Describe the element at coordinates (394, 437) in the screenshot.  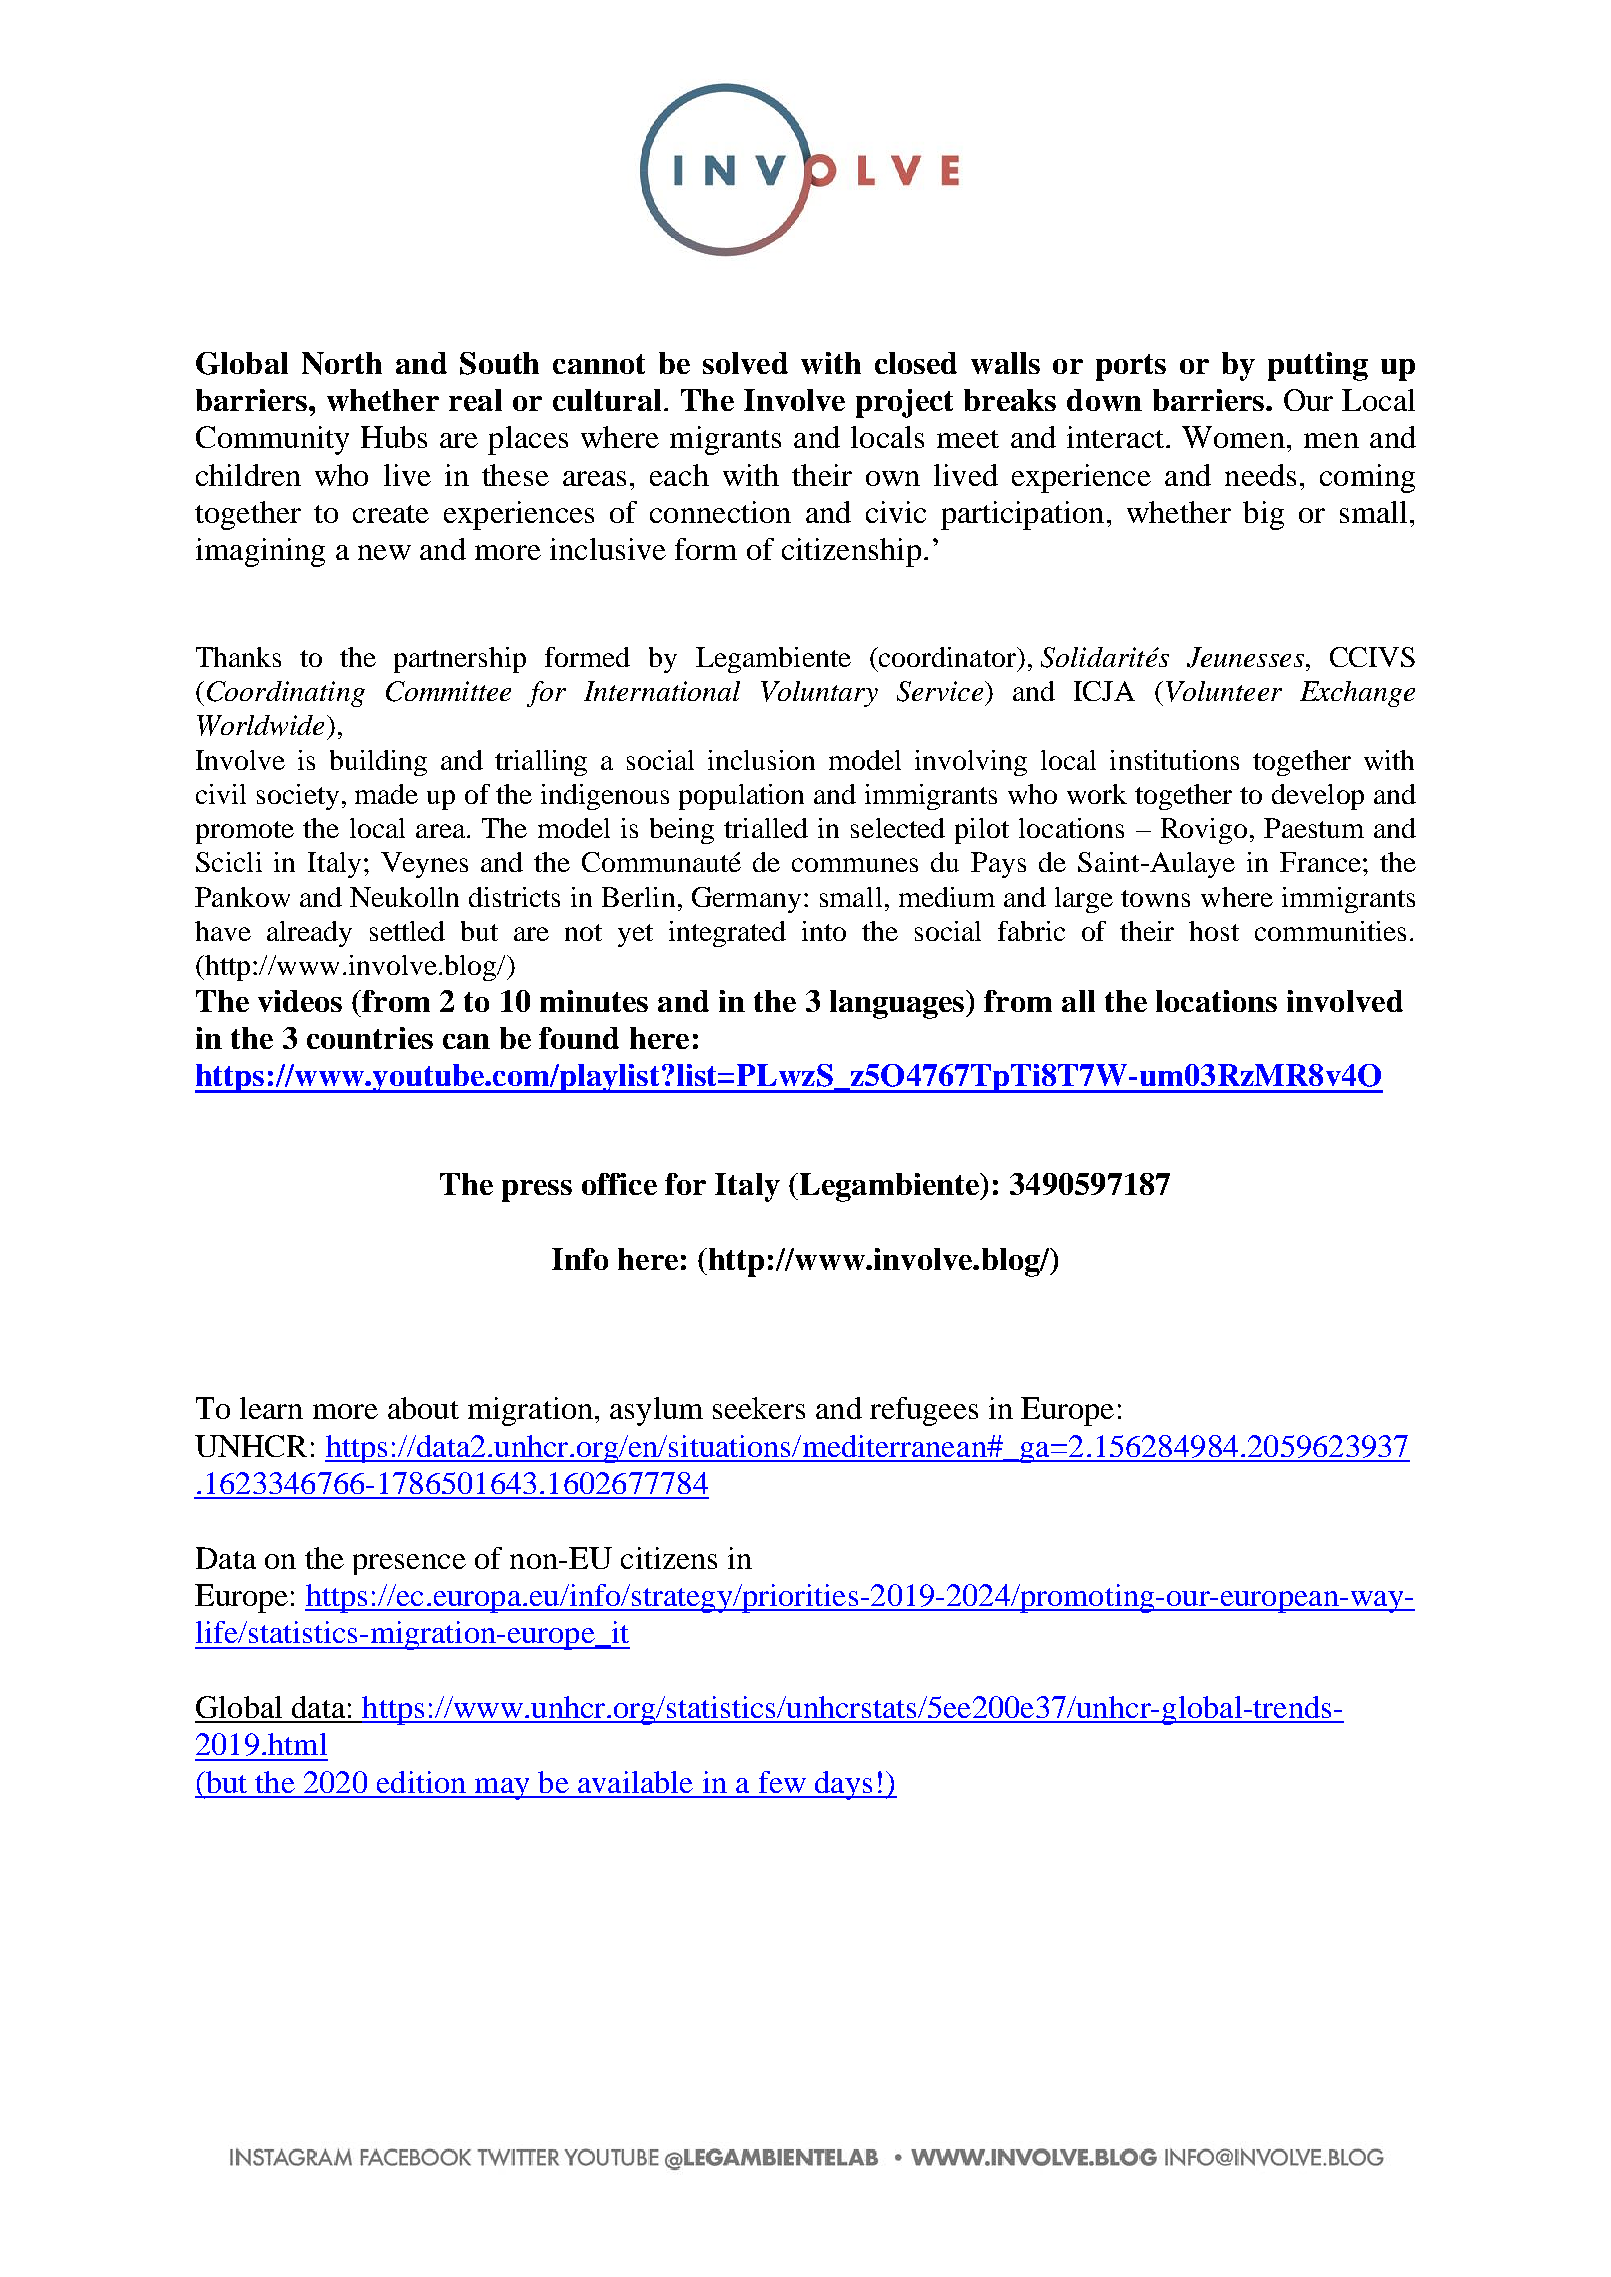
I see `Hubs` at that location.
